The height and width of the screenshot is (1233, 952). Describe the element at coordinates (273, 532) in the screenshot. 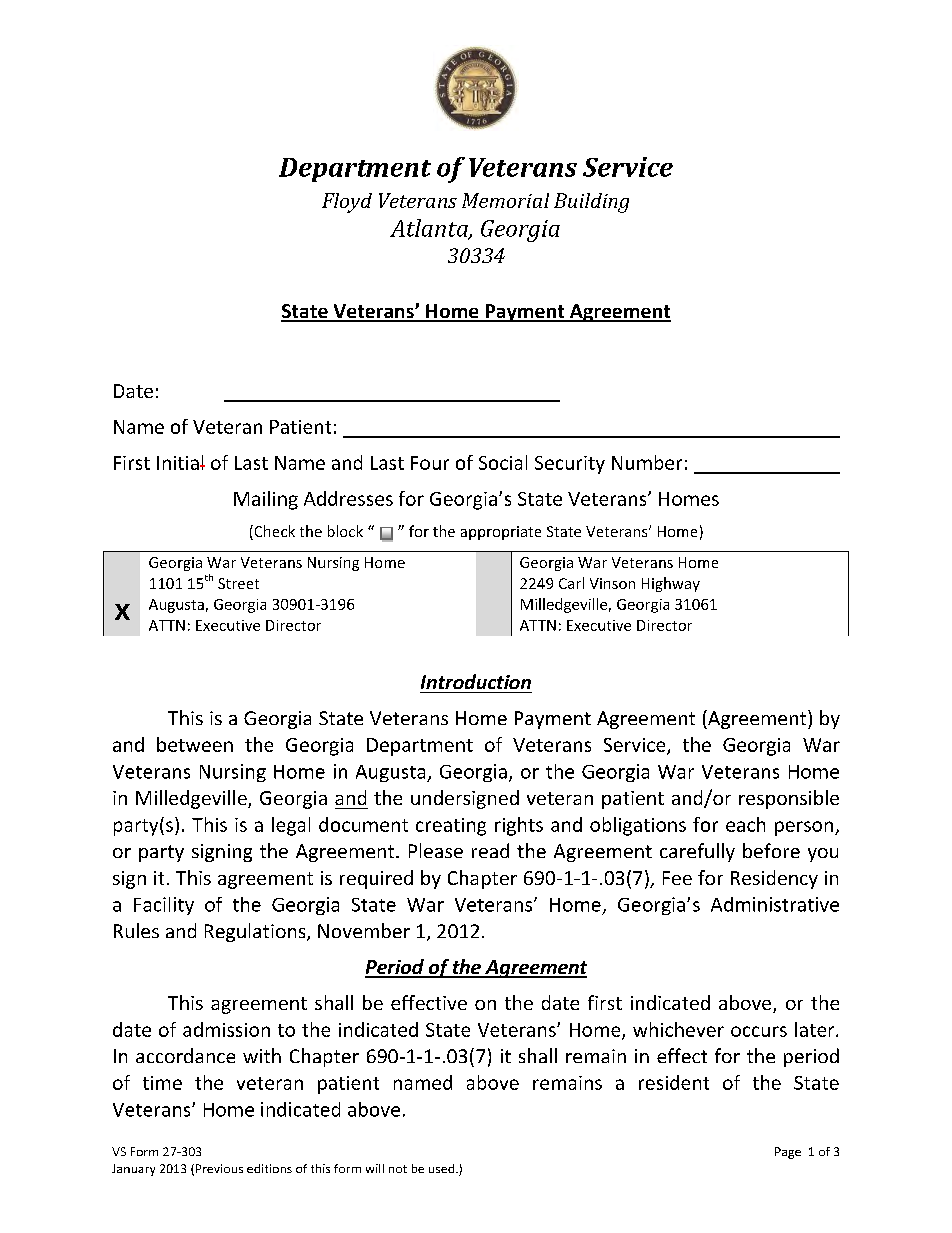

I see `Check` at that location.
